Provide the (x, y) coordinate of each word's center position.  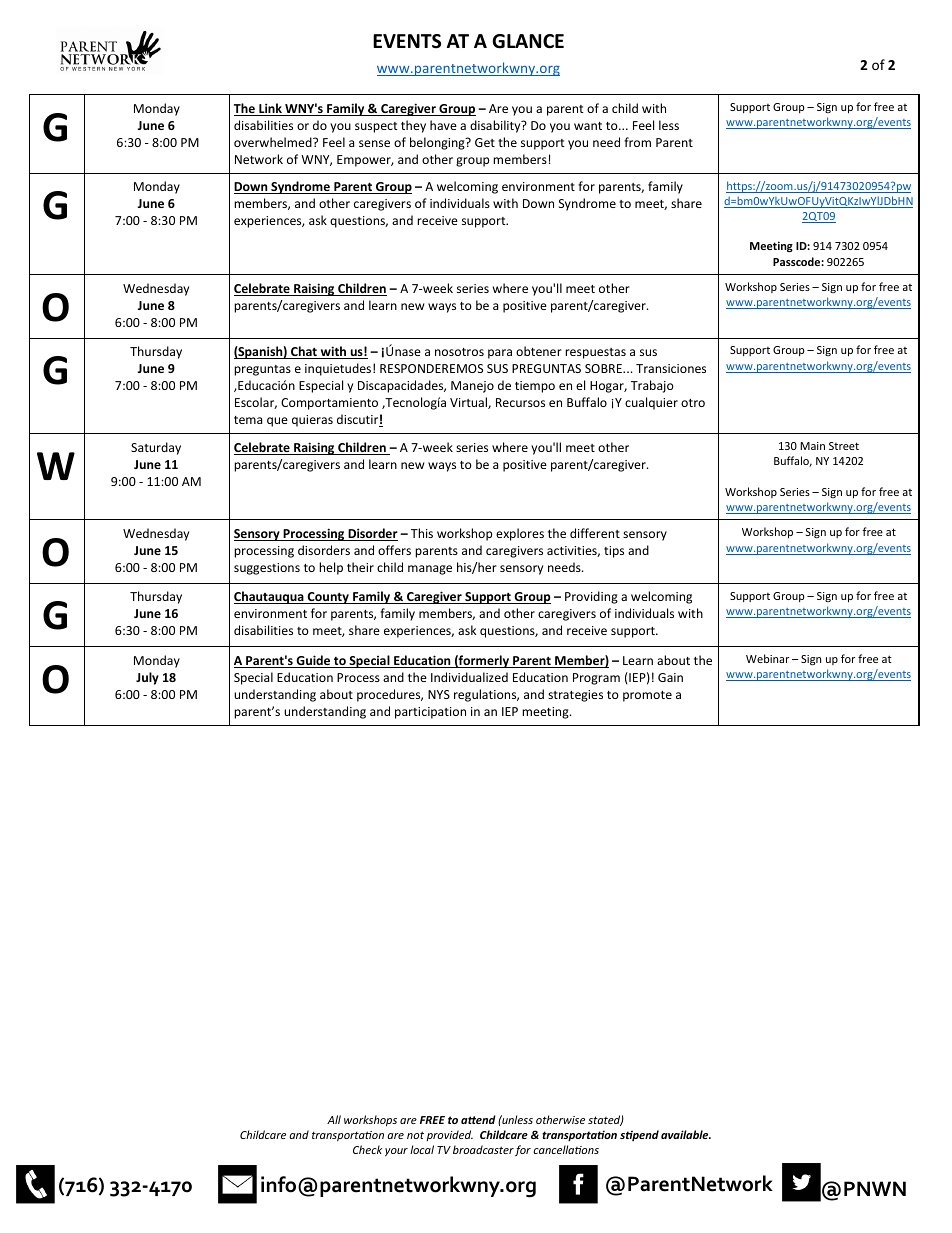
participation (430, 713)
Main (812, 446)
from (637, 142)
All (334, 1119)
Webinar (767, 658)
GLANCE (528, 41)
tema (248, 420)
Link (270, 109)
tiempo (535, 387)
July (147, 678)
